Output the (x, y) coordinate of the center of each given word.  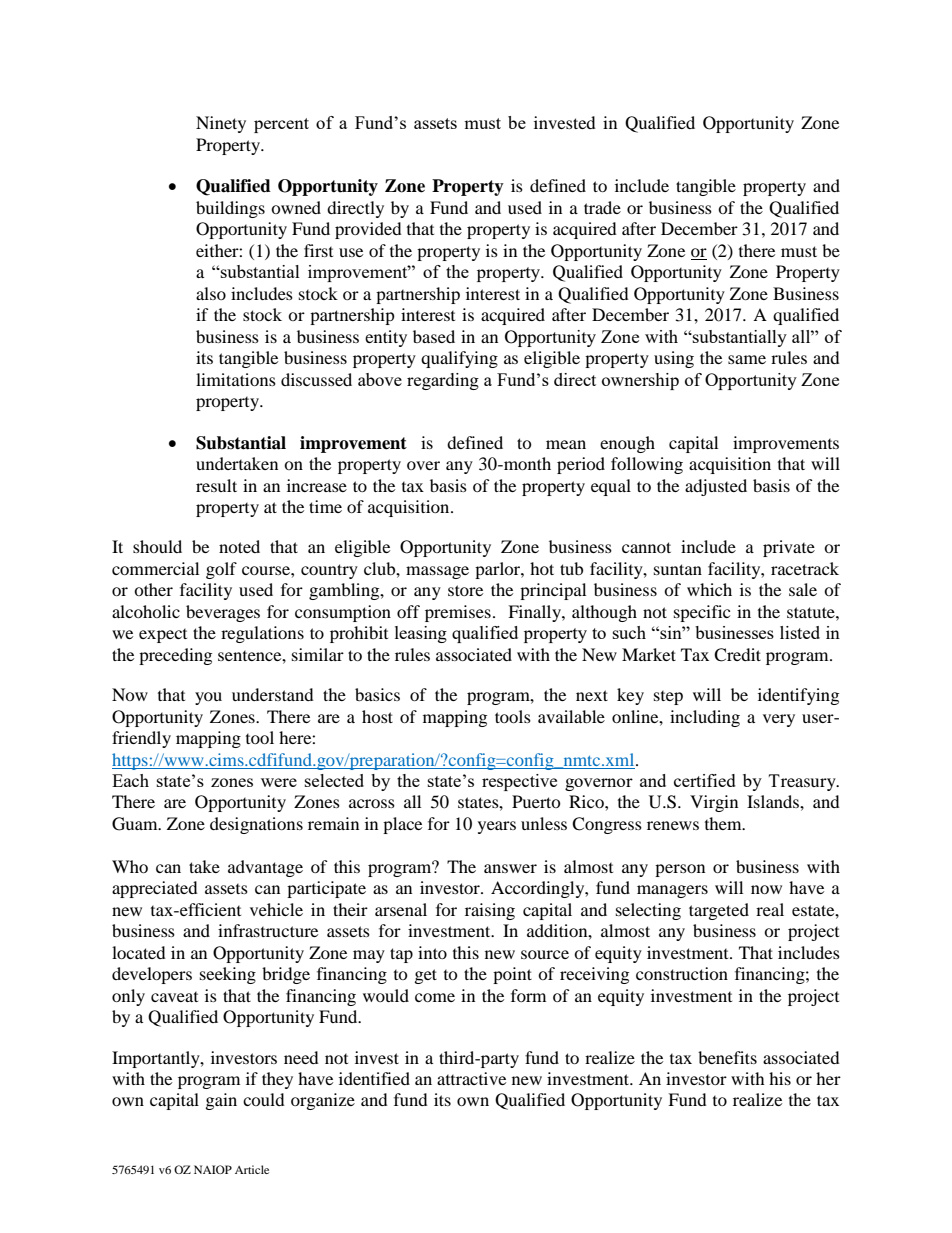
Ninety (221, 124)
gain (221, 1101)
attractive (471, 1078)
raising (490, 911)
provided (368, 230)
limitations (236, 379)
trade (602, 207)
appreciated (155, 889)
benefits (727, 1057)
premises (458, 613)
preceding (175, 656)
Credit (737, 655)
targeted (719, 911)
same (747, 359)
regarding (443, 381)
